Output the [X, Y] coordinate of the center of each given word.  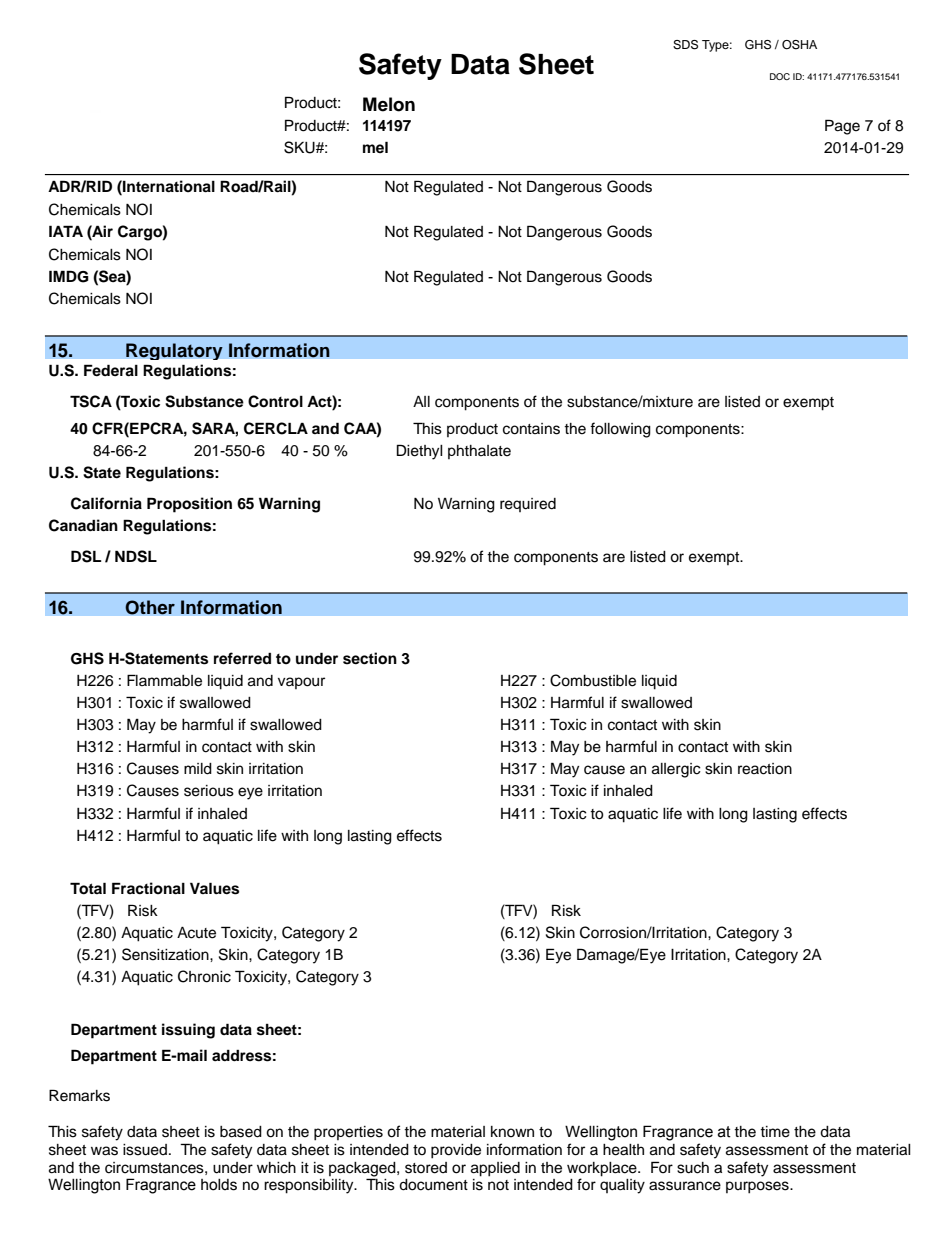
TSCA [91, 401]
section [370, 658]
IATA [66, 231]
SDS [685, 45]
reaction [765, 769]
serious [209, 791]
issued [145, 1150]
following [620, 430]
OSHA [799, 45]
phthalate [479, 452]
